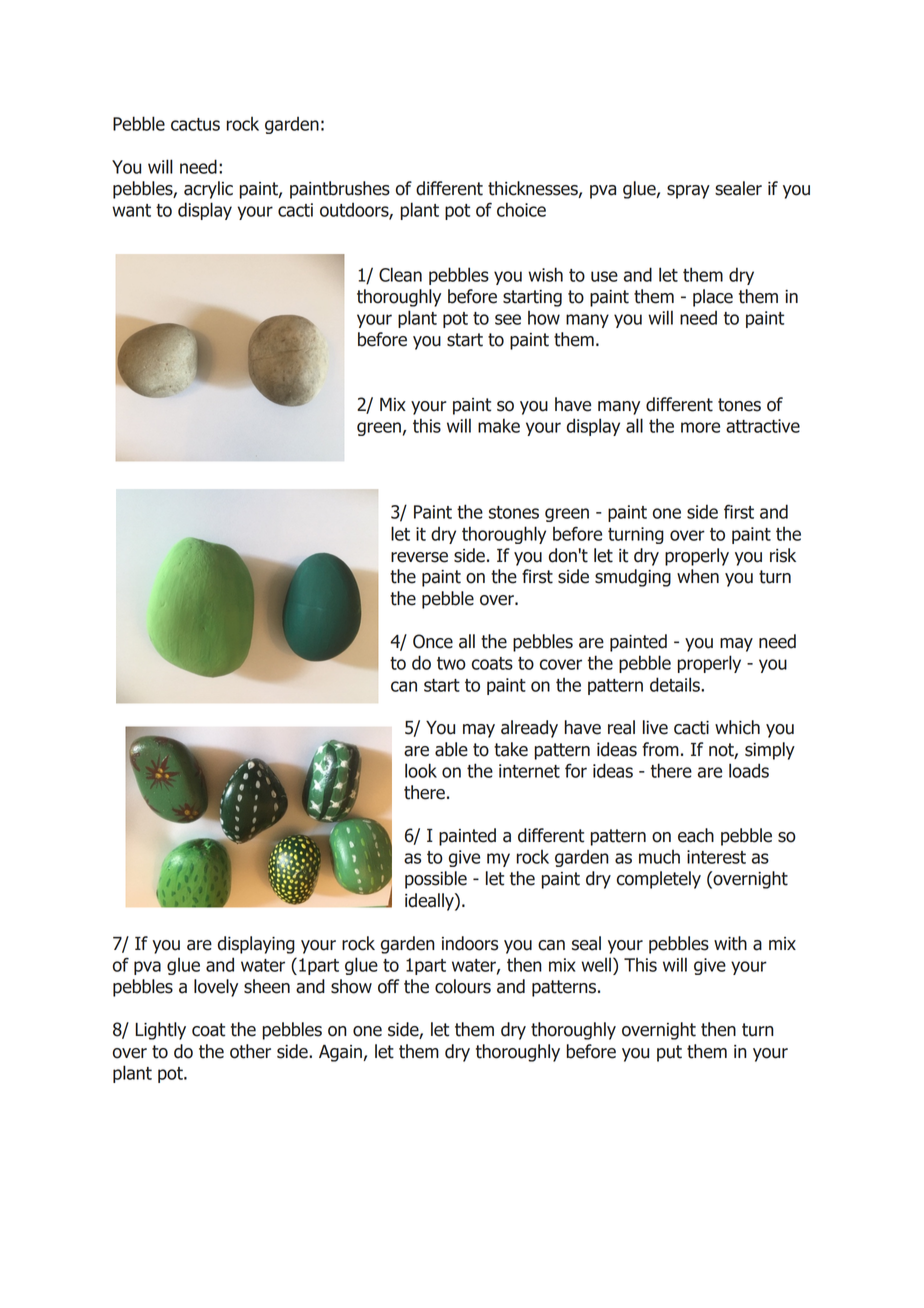 This image has width=924, height=1308. What do you see at coordinates (451, 749) in the image?
I see `able` at bounding box center [451, 749].
